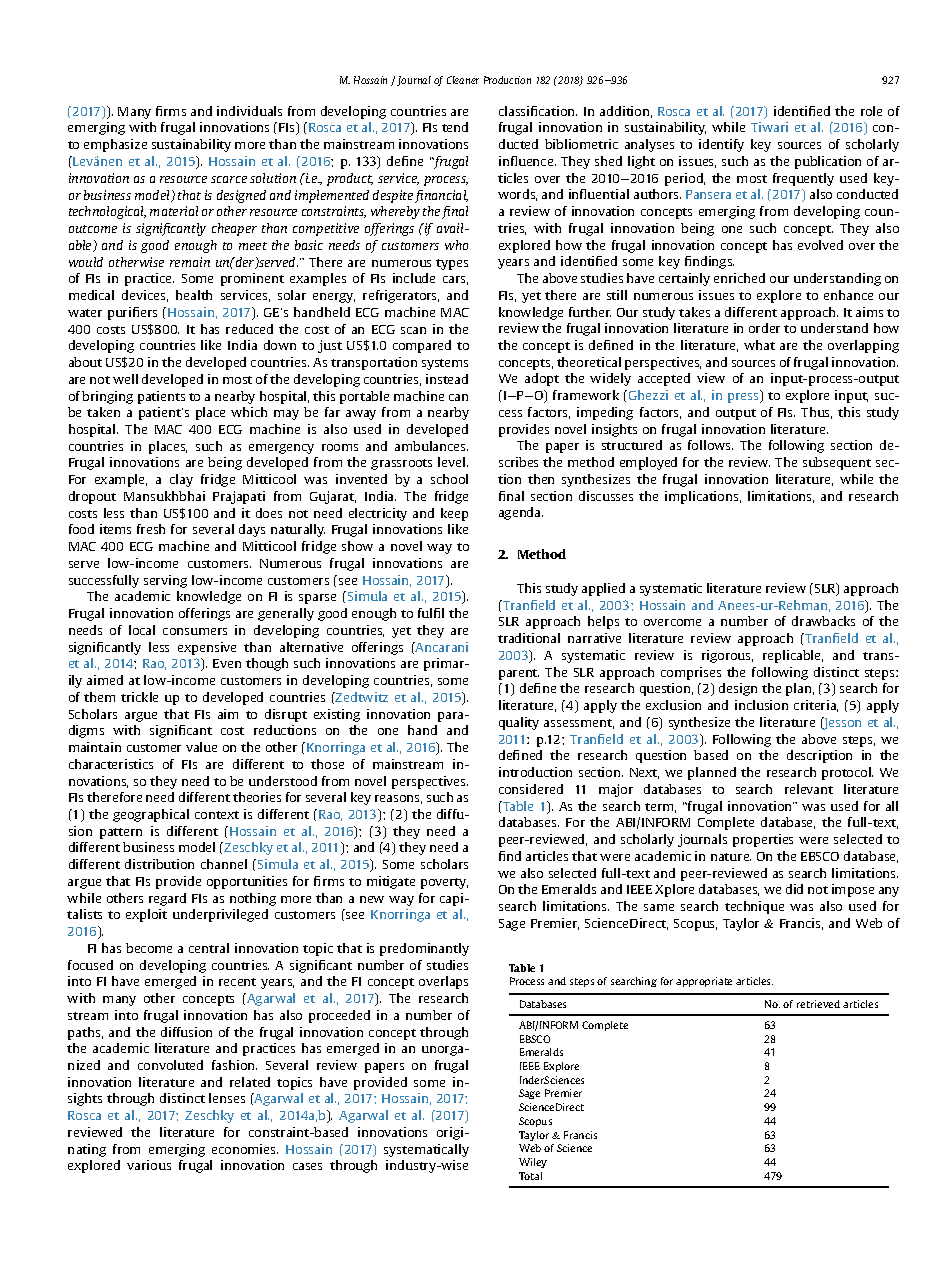 This page has width=952, height=1270. What do you see at coordinates (764, 328) in the page?
I see `order` at bounding box center [764, 328].
